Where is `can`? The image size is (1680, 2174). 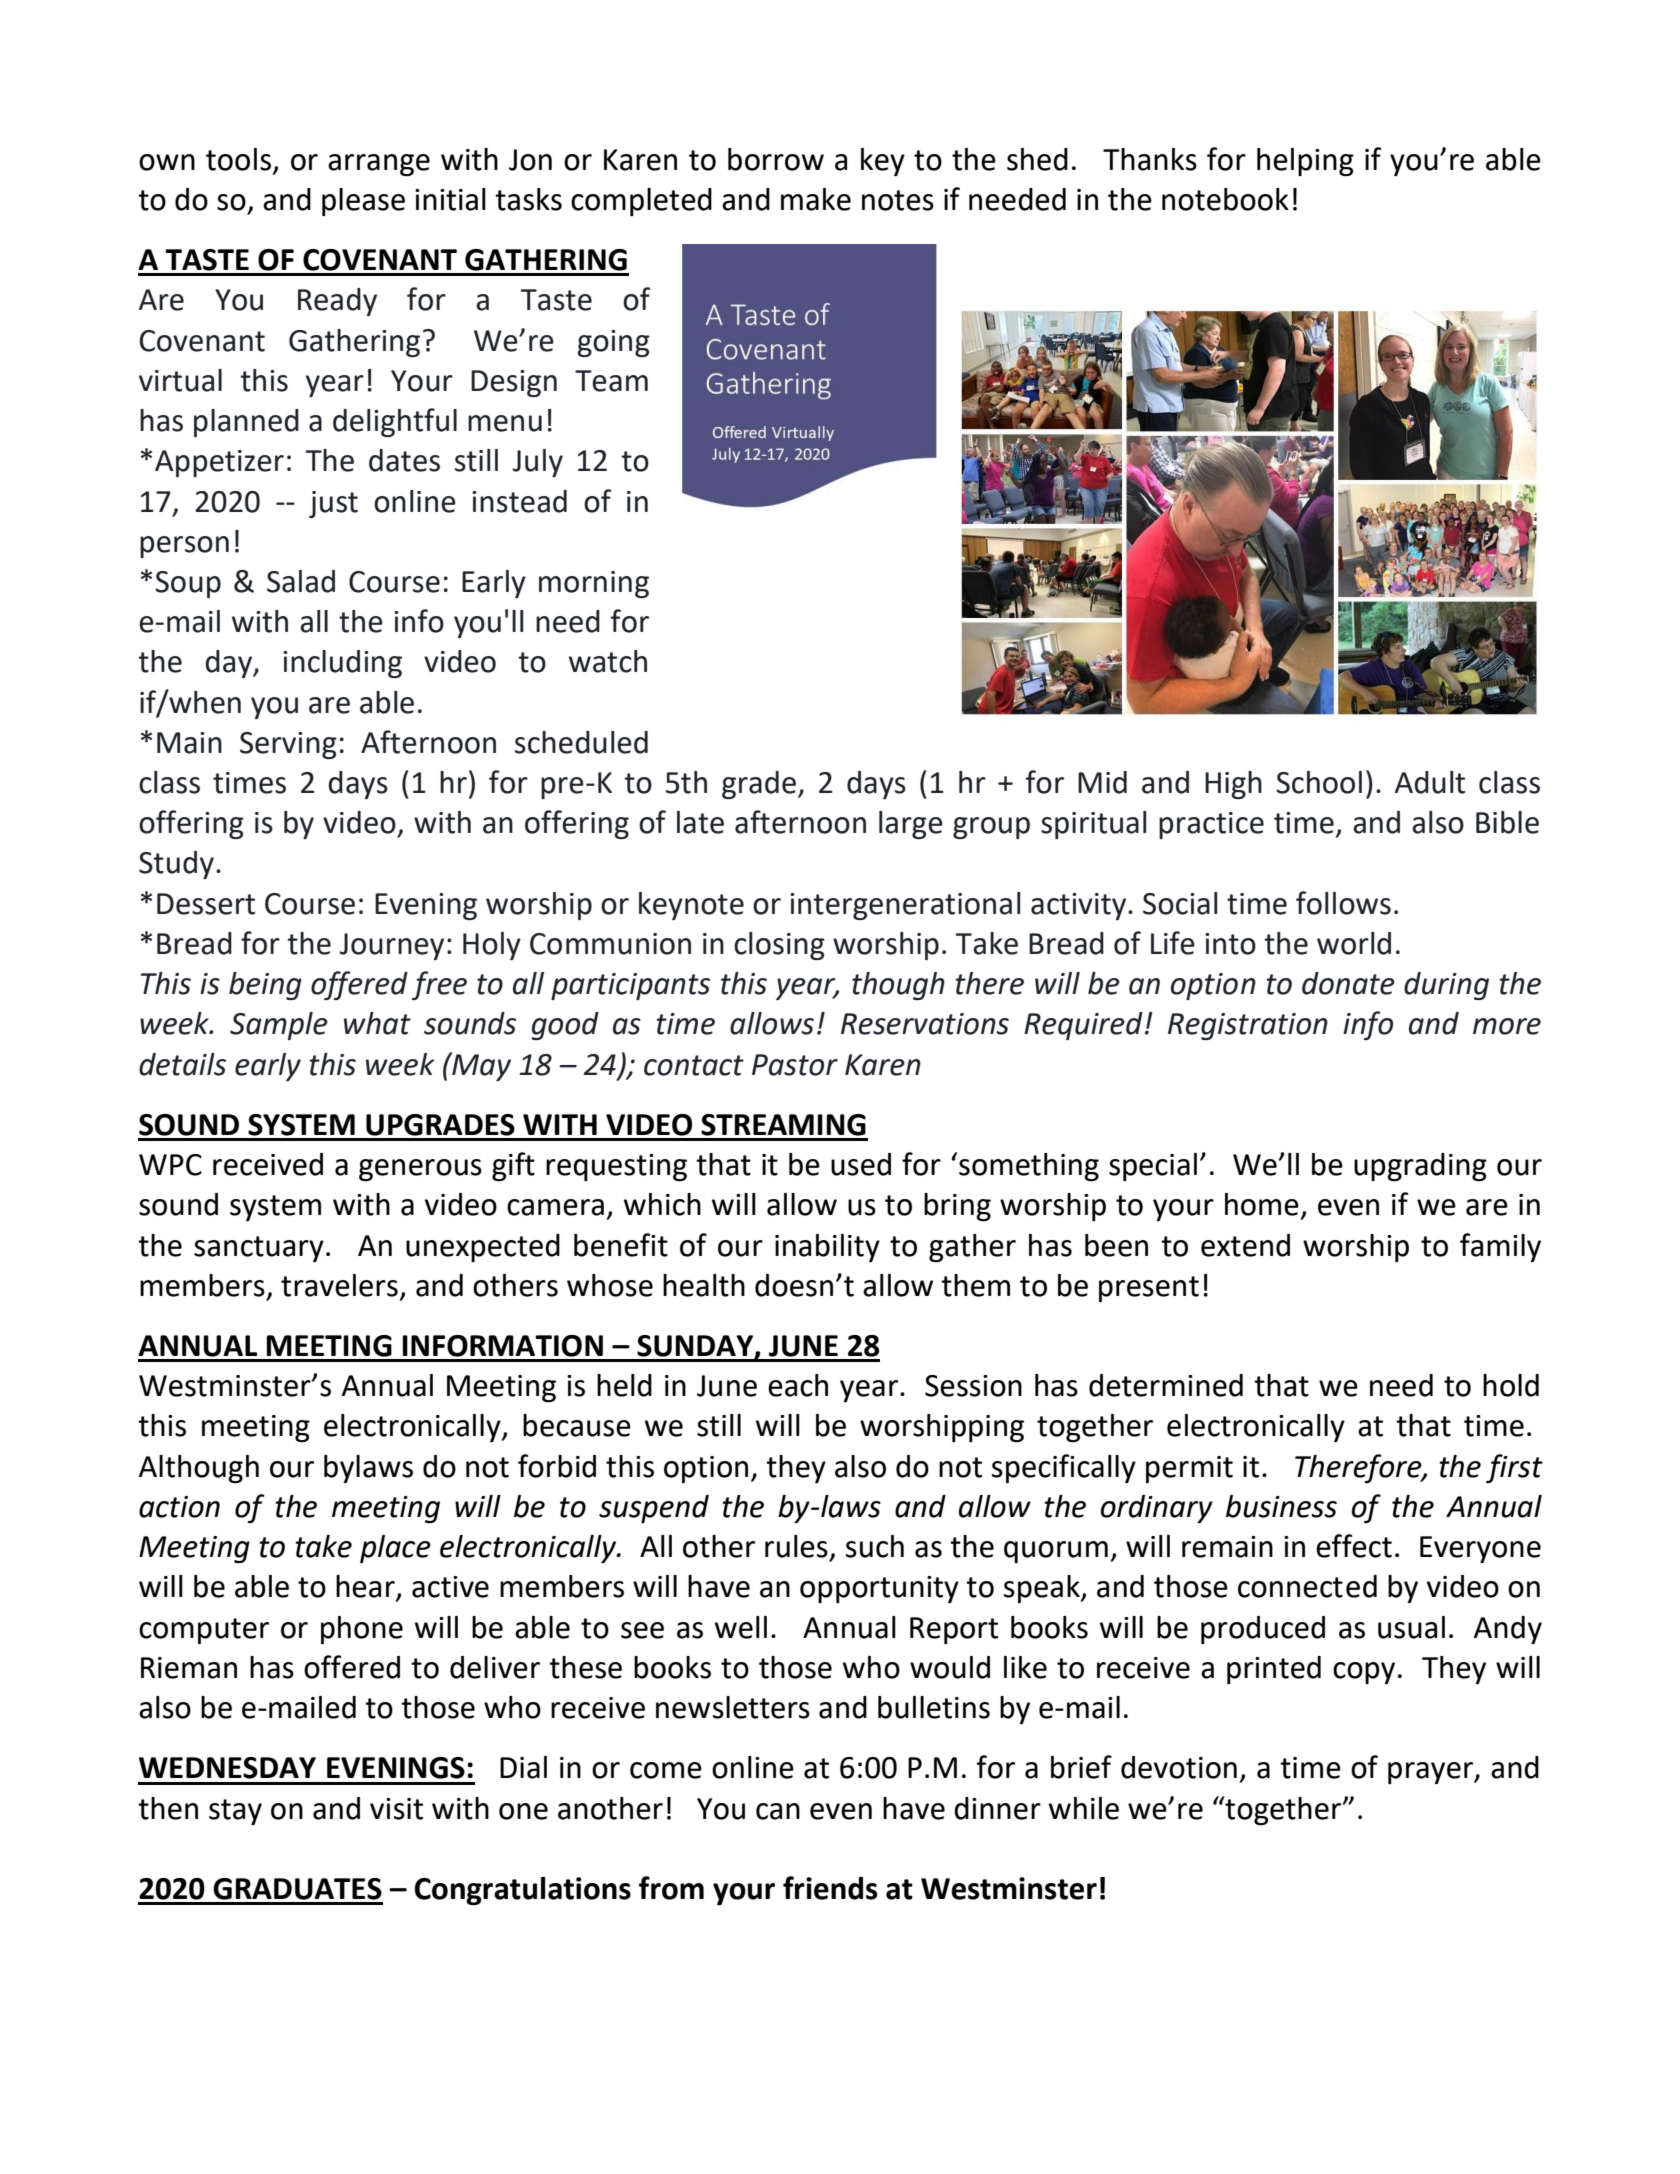 can is located at coordinates (778, 1811).
